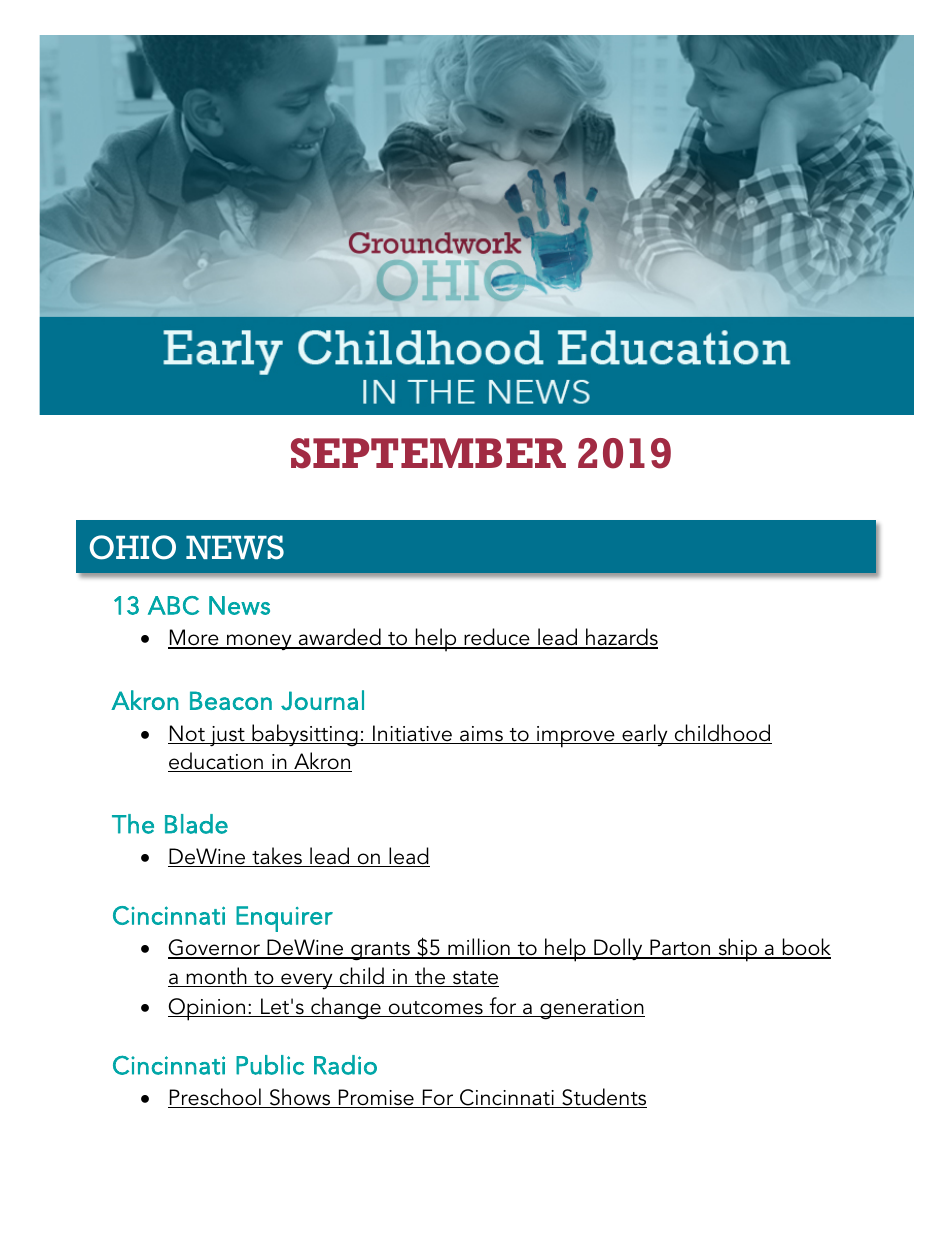  Describe the element at coordinates (194, 639) in the screenshot. I see `More` at that location.
